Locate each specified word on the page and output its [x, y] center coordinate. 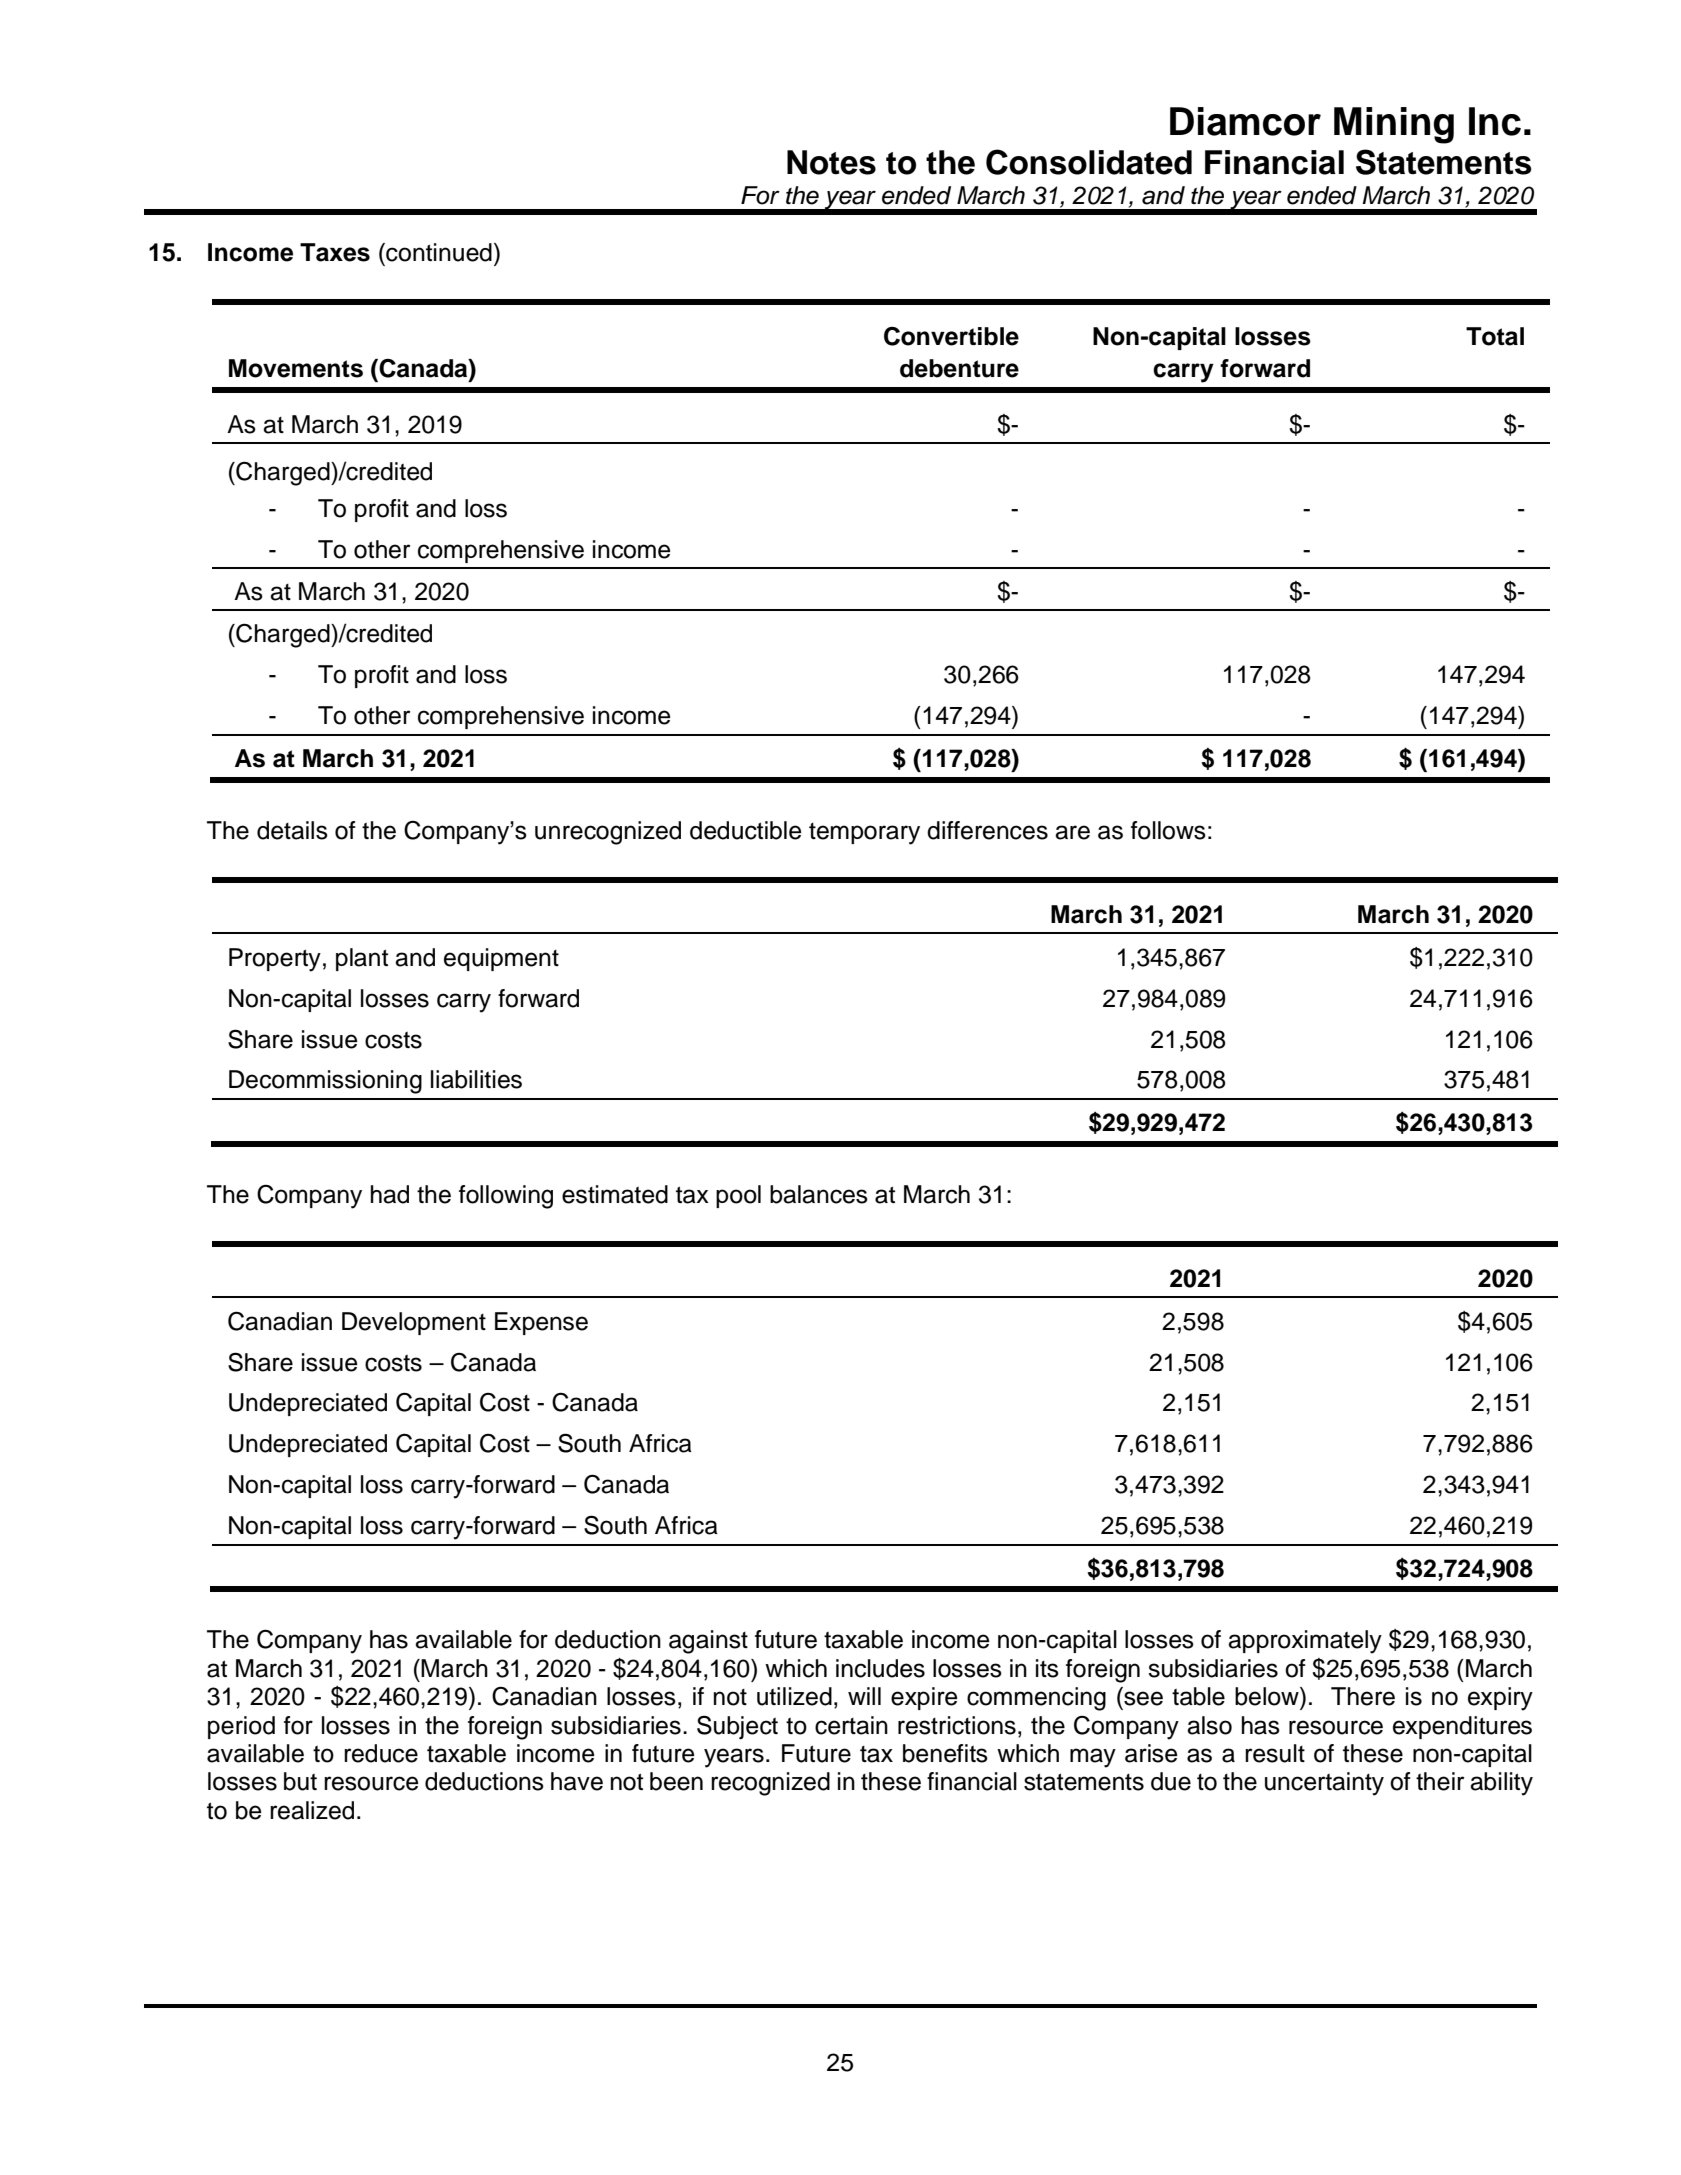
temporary [864, 834]
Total [1495, 336]
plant [362, 959]
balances [819, 1194]
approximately [1305, 1642]
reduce [381, 1753]
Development [414, 1323]
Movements [296, 368]
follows [1168, 830]
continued [438, 252]
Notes [831, 162]
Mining [1394, 125]
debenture [959, 368]
